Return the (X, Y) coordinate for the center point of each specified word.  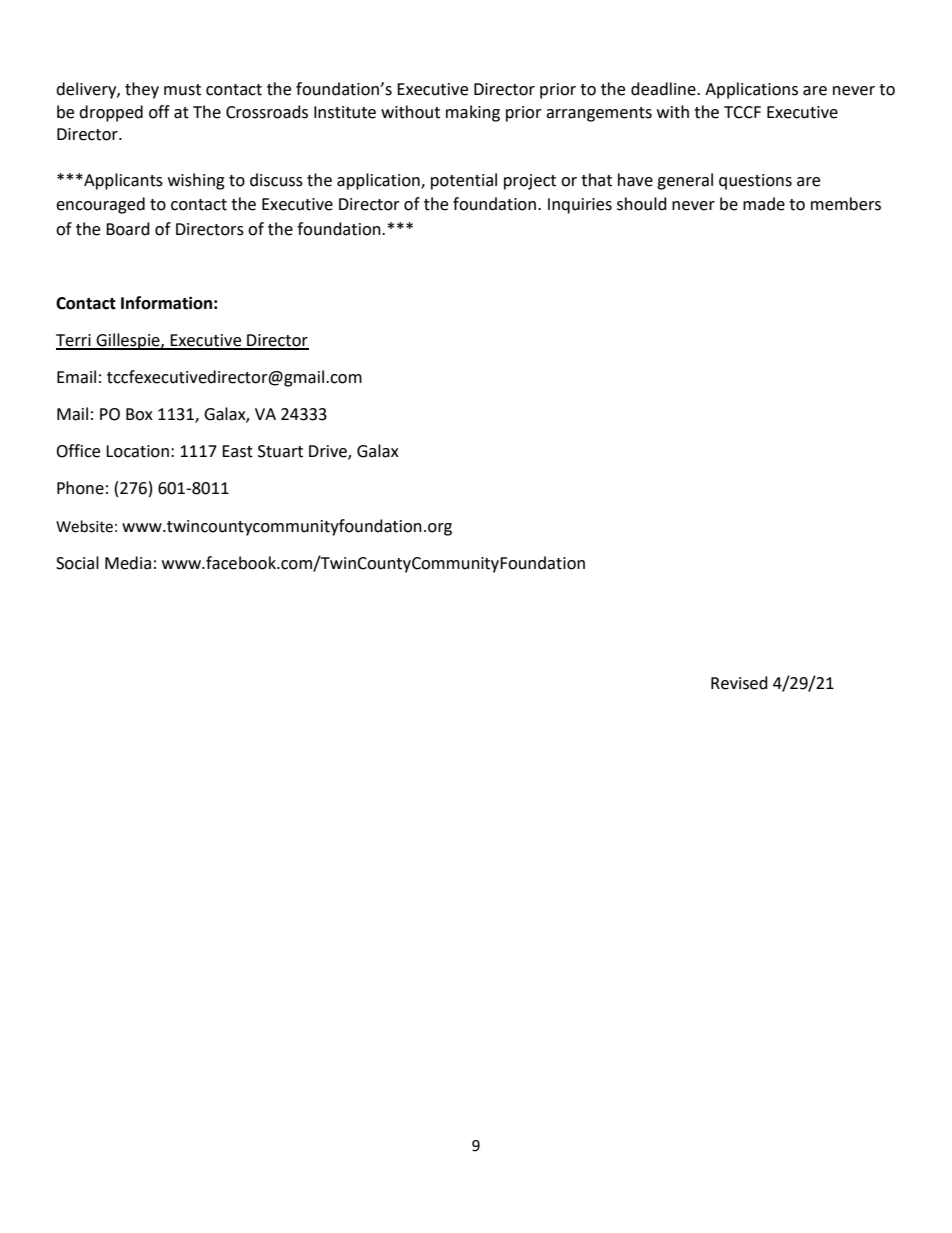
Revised (739, 683)
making (473, 113)
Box (139, 414)
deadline (664, 89)
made (764, 204)
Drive (329, 452)
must (182, 90)
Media (128, 563)
